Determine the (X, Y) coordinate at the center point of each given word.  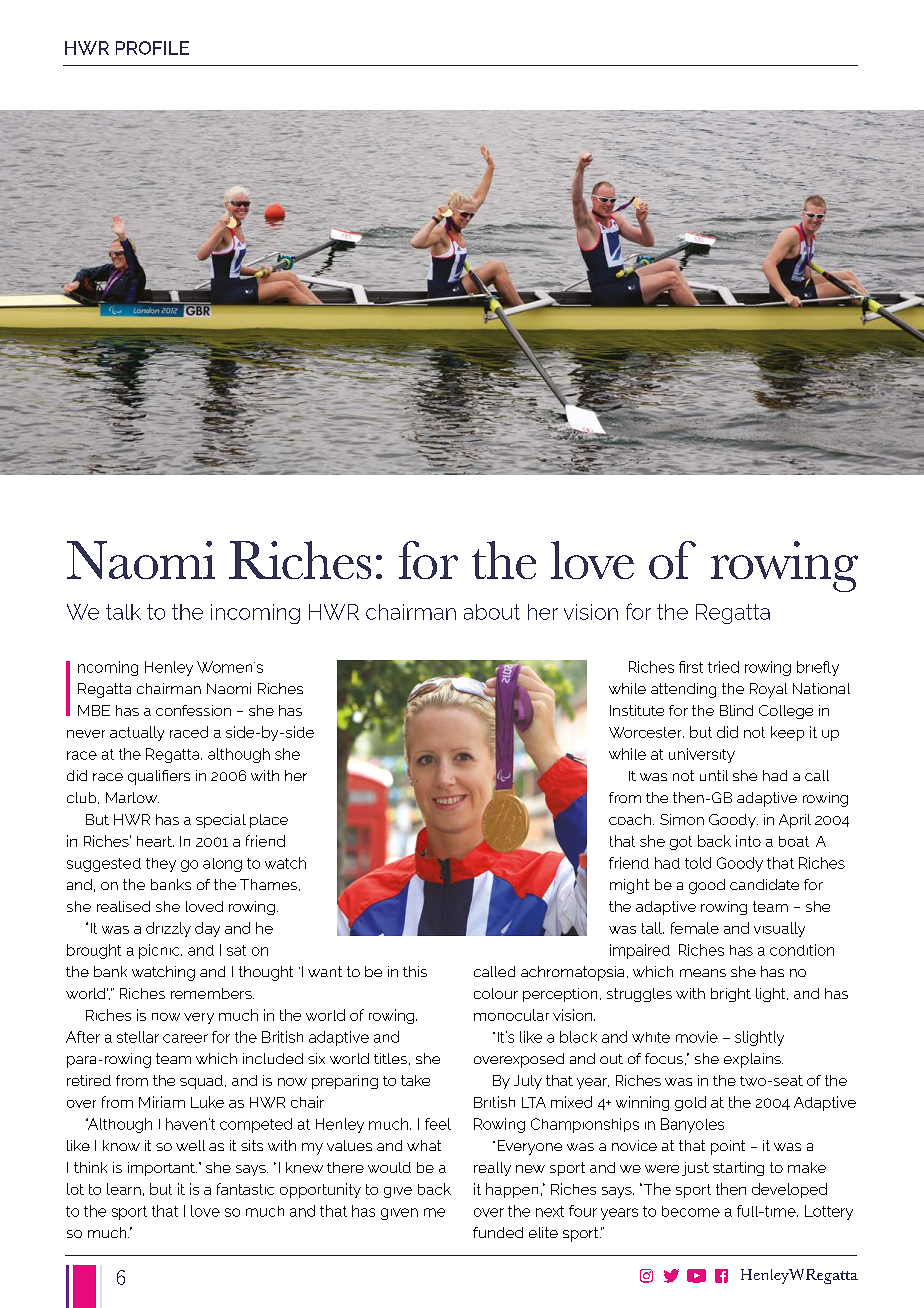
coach (630, 819)
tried (723, 667)
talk (123, 612)
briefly (818, 668)
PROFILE (152, 48)
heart (155, 841)
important (162, 1169)
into (748, 841)
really (492, 1169)
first (691, 667)
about (492, 612)
